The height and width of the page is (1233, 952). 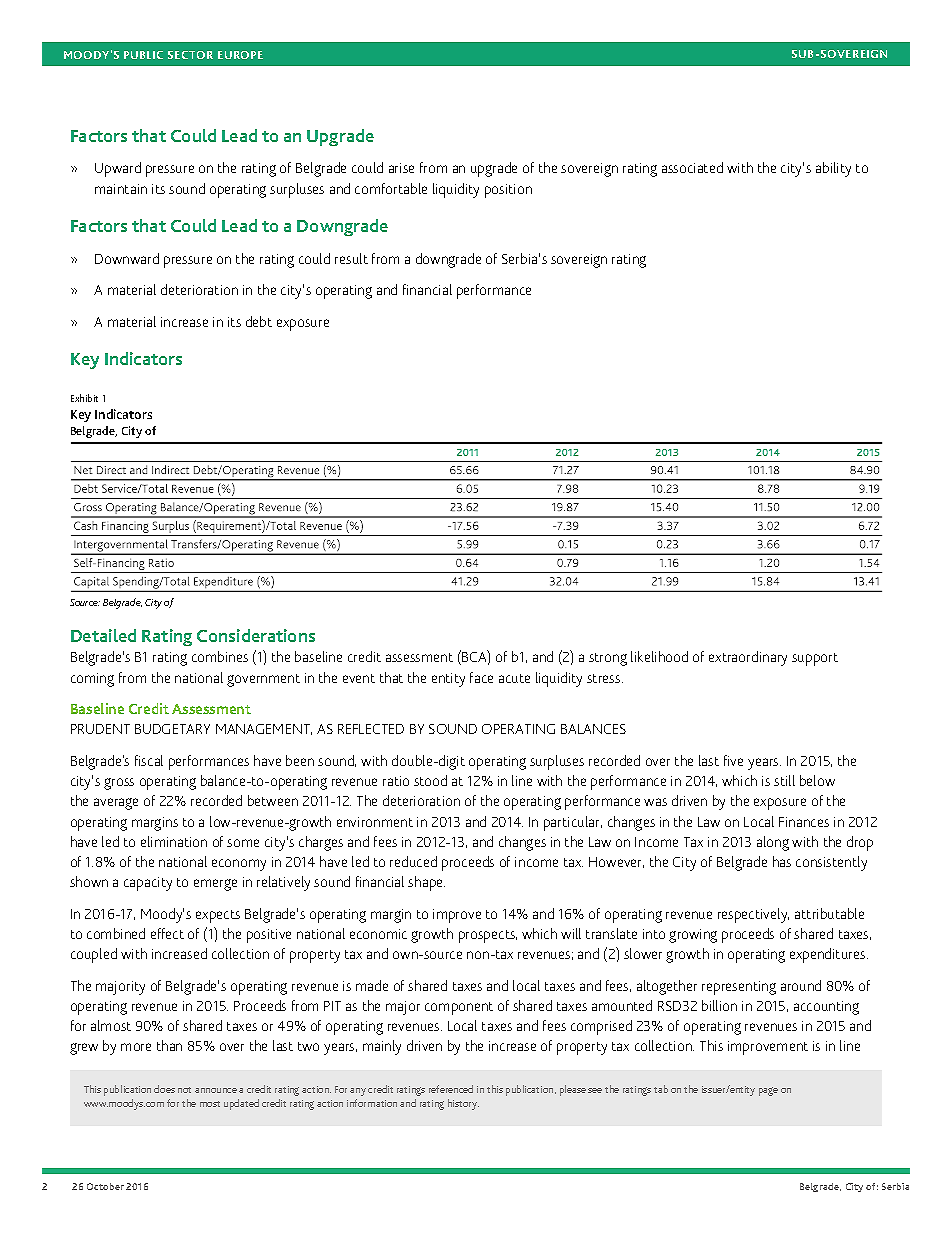 What do you see at coordinates (190, 55) in the page?
I see `SECTOR` at bounding box center [190, 55].
